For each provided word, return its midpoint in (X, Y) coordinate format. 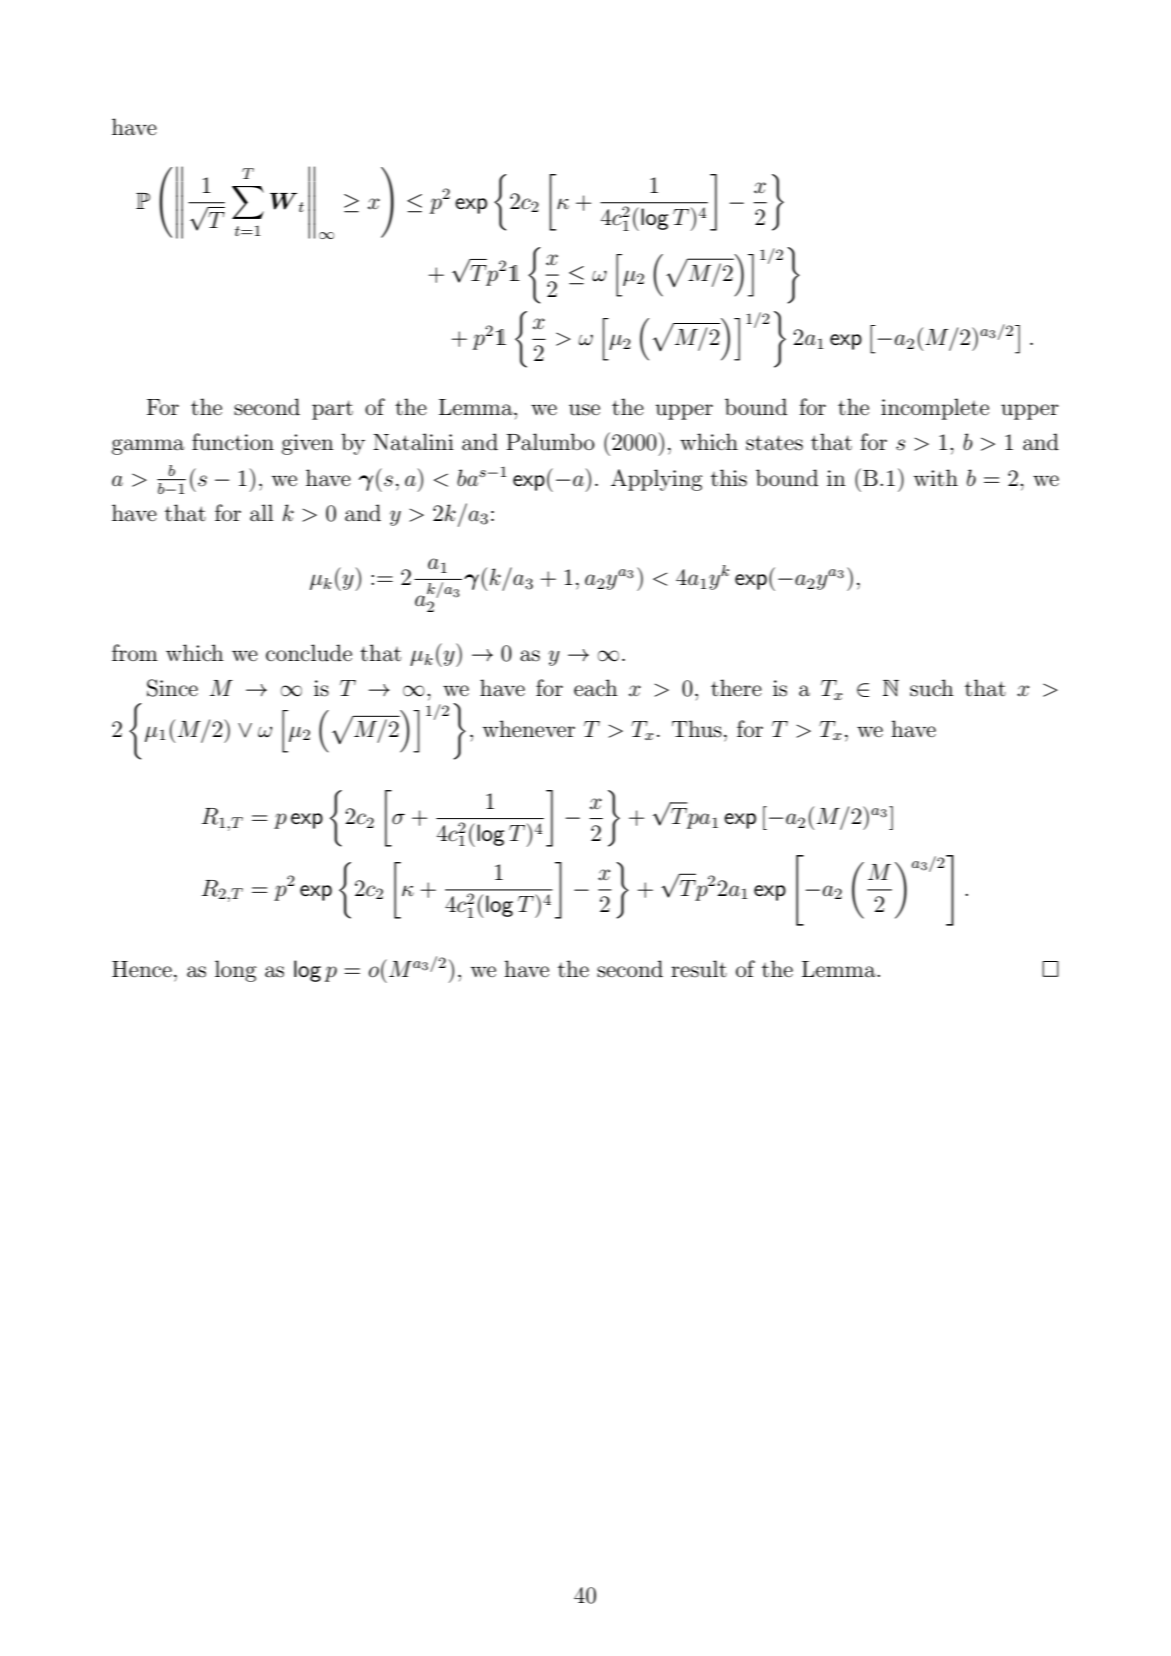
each (596, 688)
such (932, 688)
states (774, 443)
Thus (697, 729)
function (233, 442)
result (699, 969)
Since (172, 688)
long (236, 971)
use (584, 410)
